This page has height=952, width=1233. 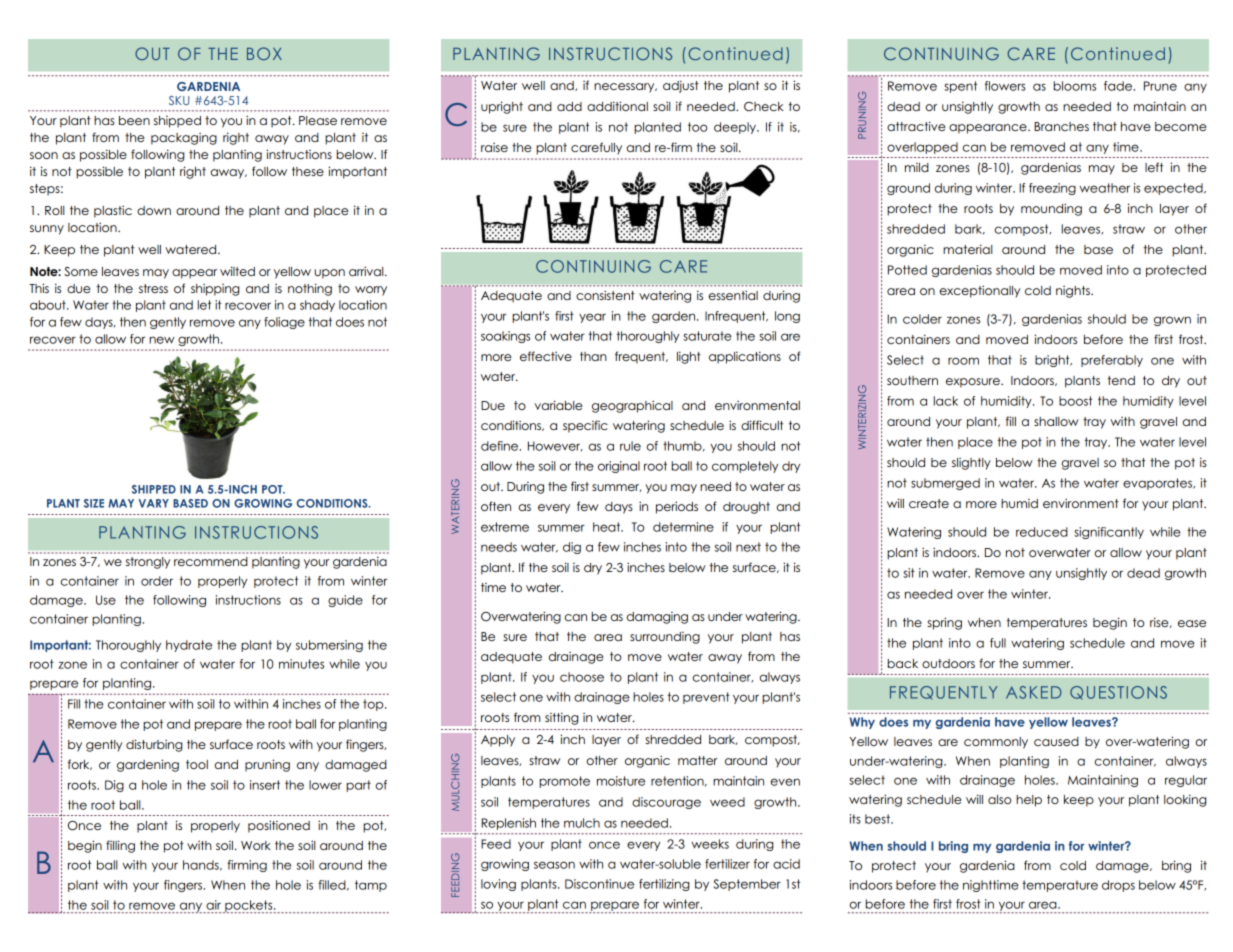 I want to click on submerged, so click(x=945, y=484).
